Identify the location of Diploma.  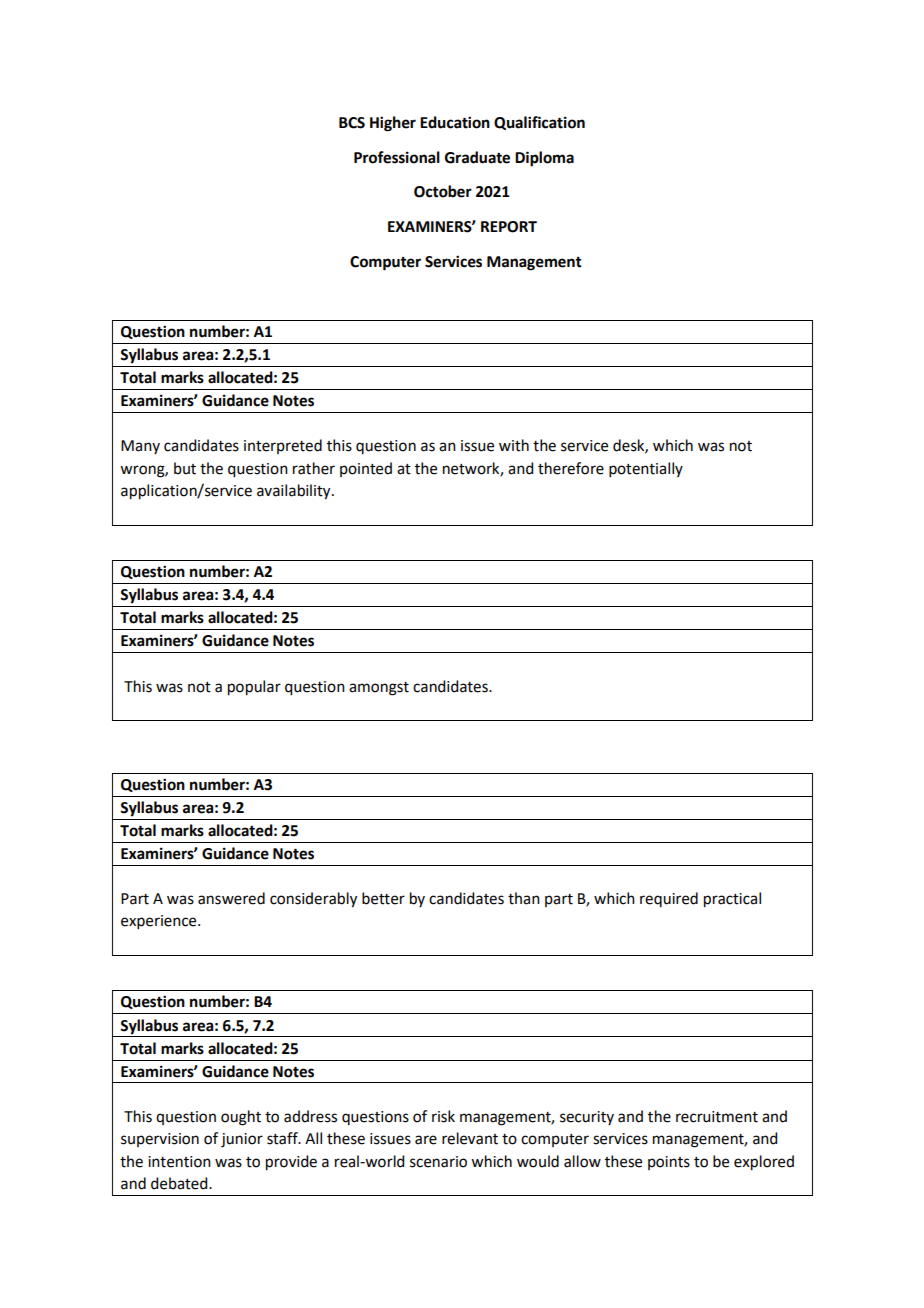
(544, 159).
